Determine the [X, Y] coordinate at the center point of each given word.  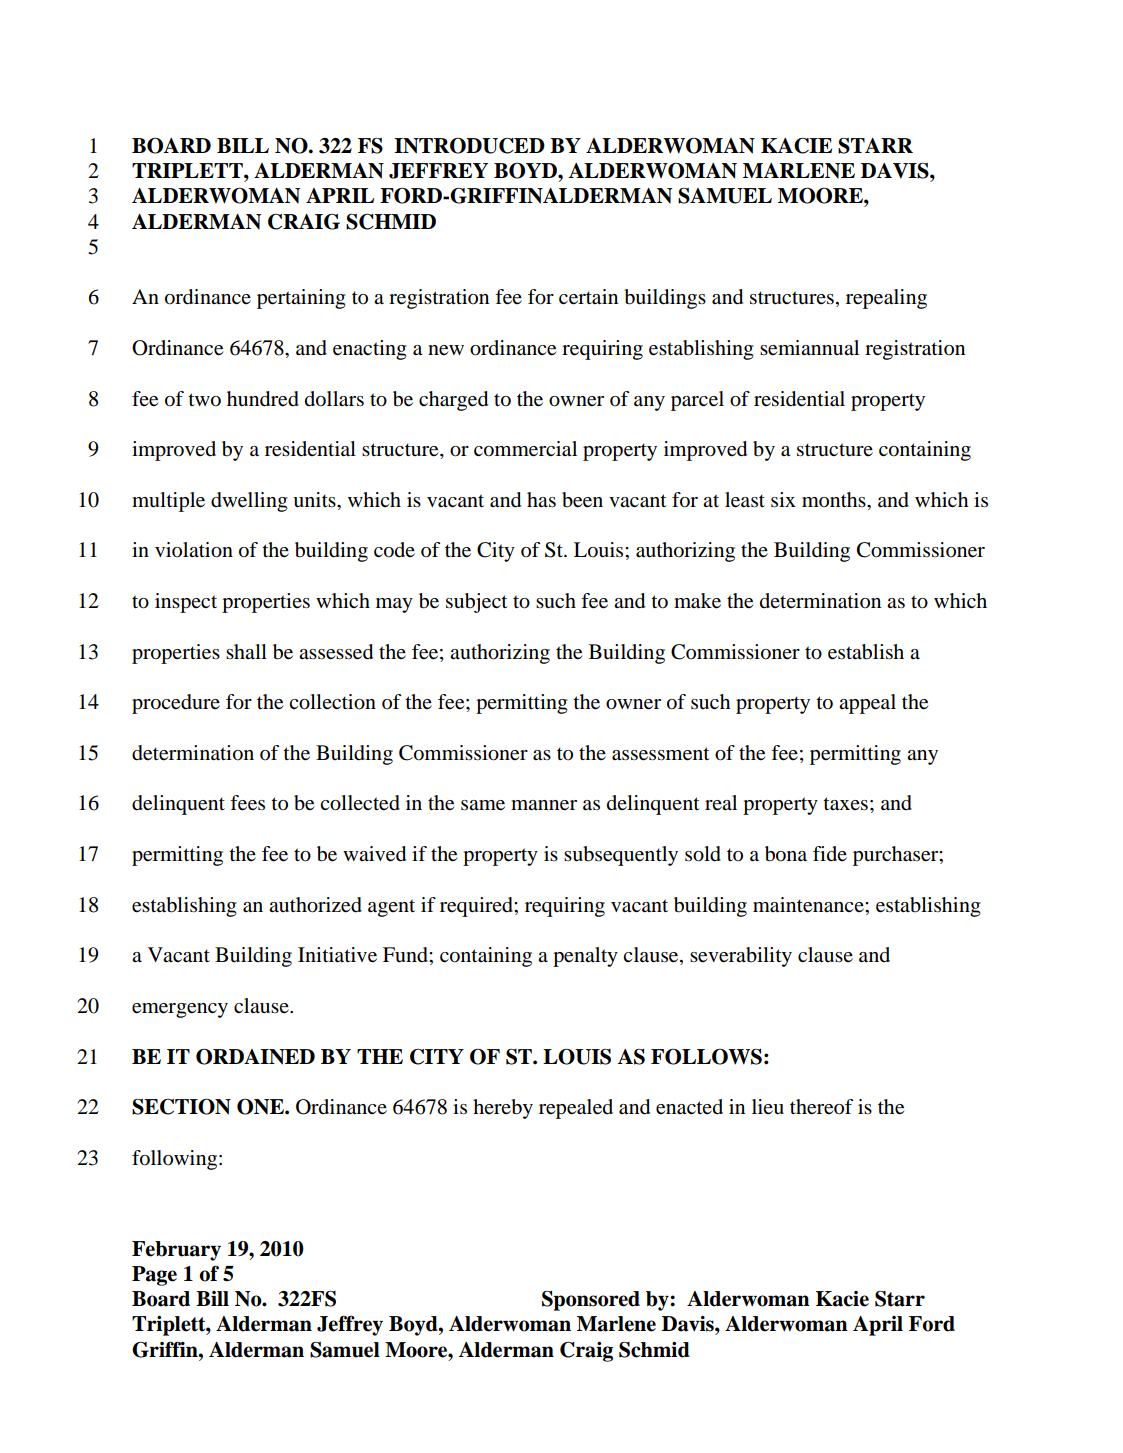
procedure [176, 704]
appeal [867, 704]
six [783, 499]
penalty [585, 957]
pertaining [301, 299]
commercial [525, 449]
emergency [180, 1010]
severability [741, 957]
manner [544, 805]
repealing [886, 299]
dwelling [249, 502]
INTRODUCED [469, 145]
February [176, 1251]
